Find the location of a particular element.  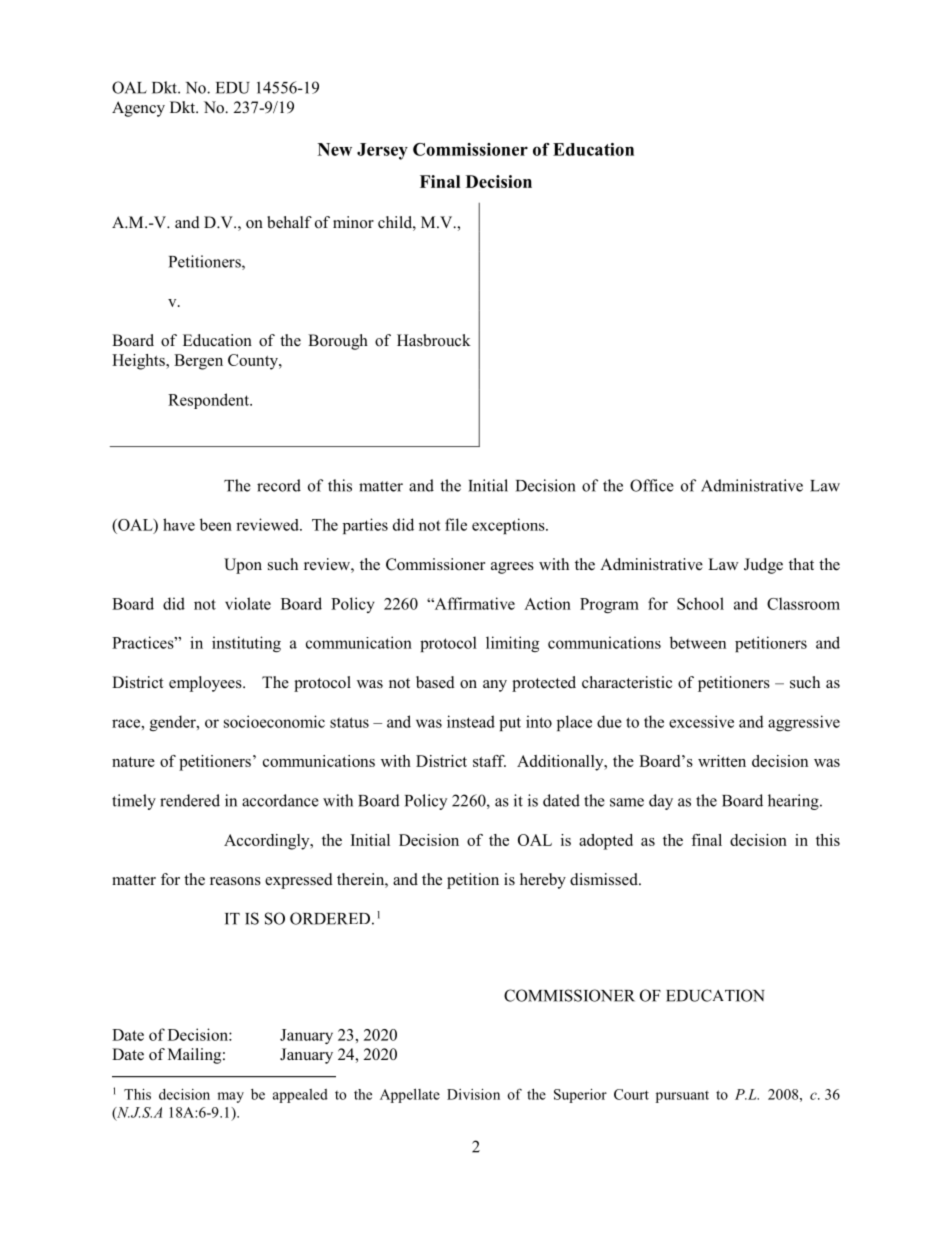

day is located at coordinates (661, 802).
